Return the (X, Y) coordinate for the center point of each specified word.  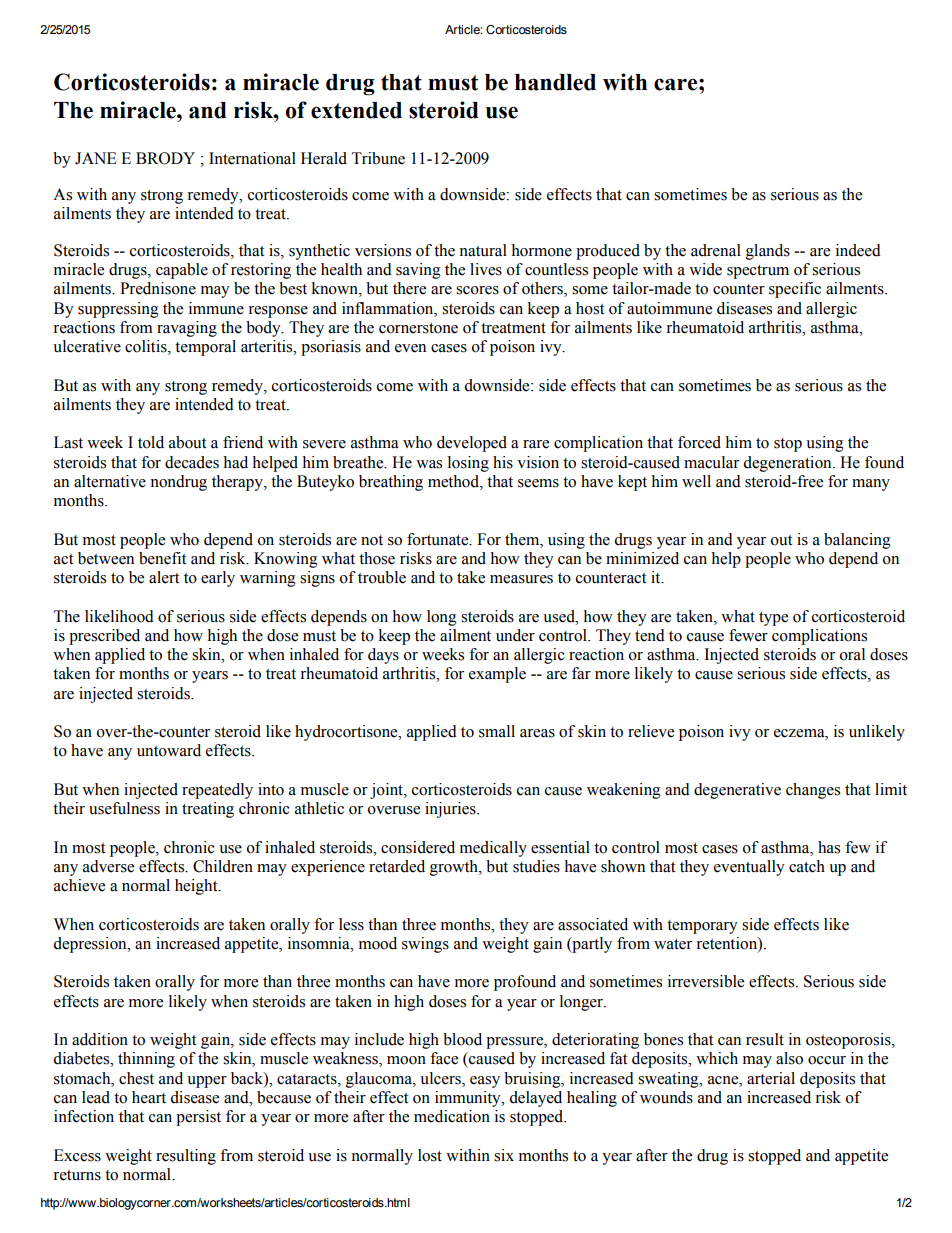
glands (768, 252)
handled (555, 82)
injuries (451, 810)
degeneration (788, 464)
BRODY (165, 158)
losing (468, 464)
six (504, 1155)
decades (192, 462)
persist (198, 1118)
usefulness (124, 808)
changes (813, 791)
